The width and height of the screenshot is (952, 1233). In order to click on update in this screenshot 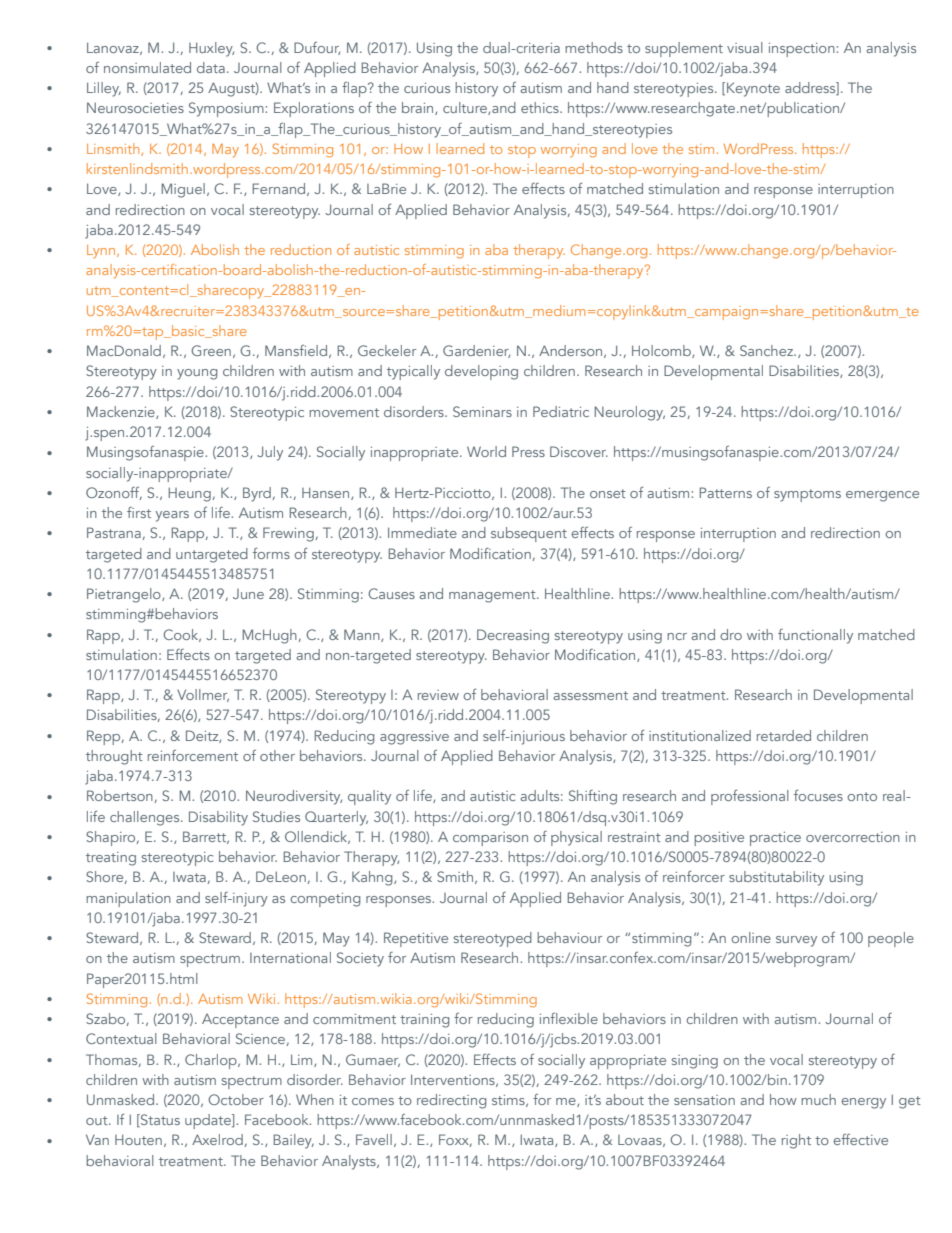, I will do `click(209, 1121)`.
